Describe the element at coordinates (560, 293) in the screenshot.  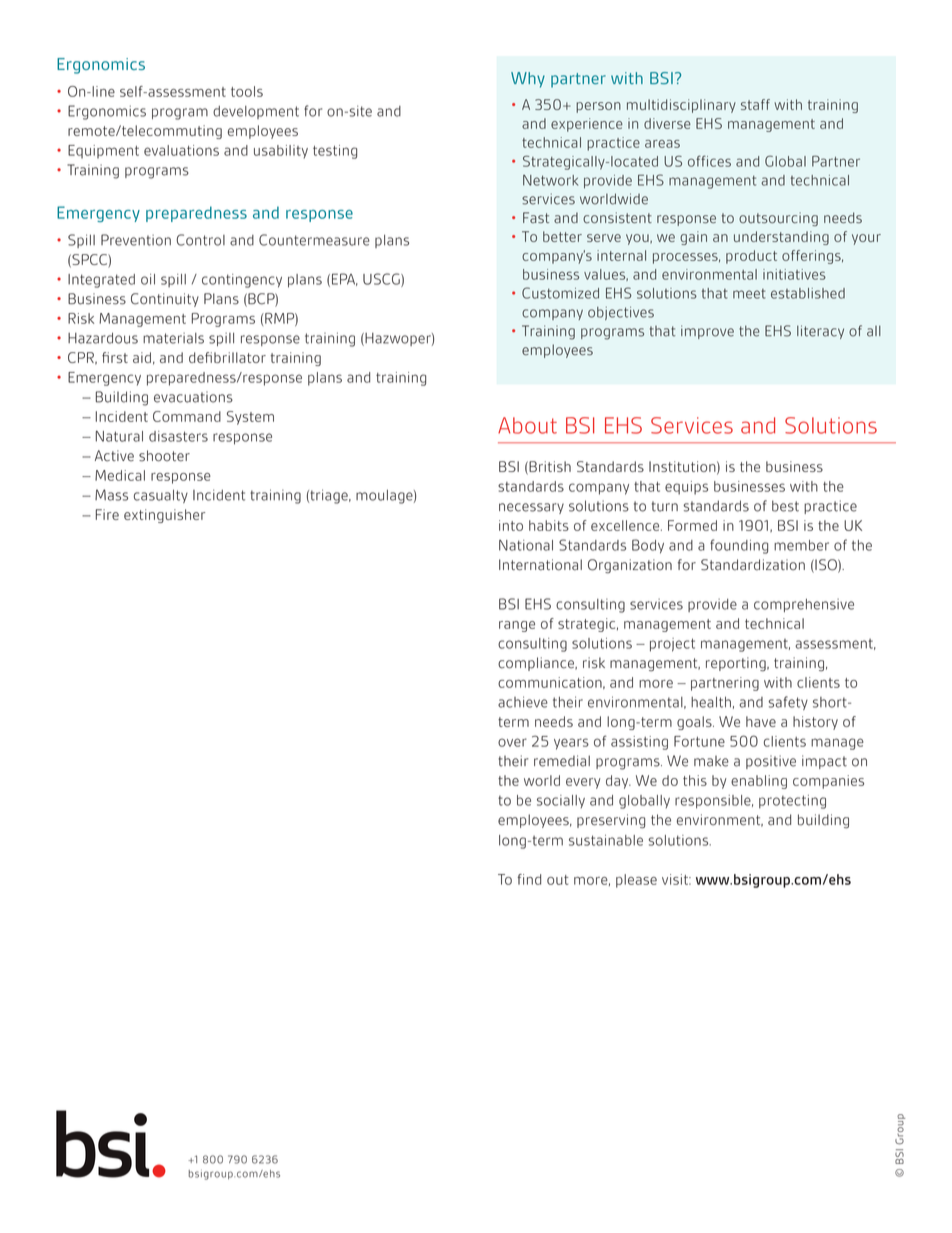
I see `Customized` at that location.
